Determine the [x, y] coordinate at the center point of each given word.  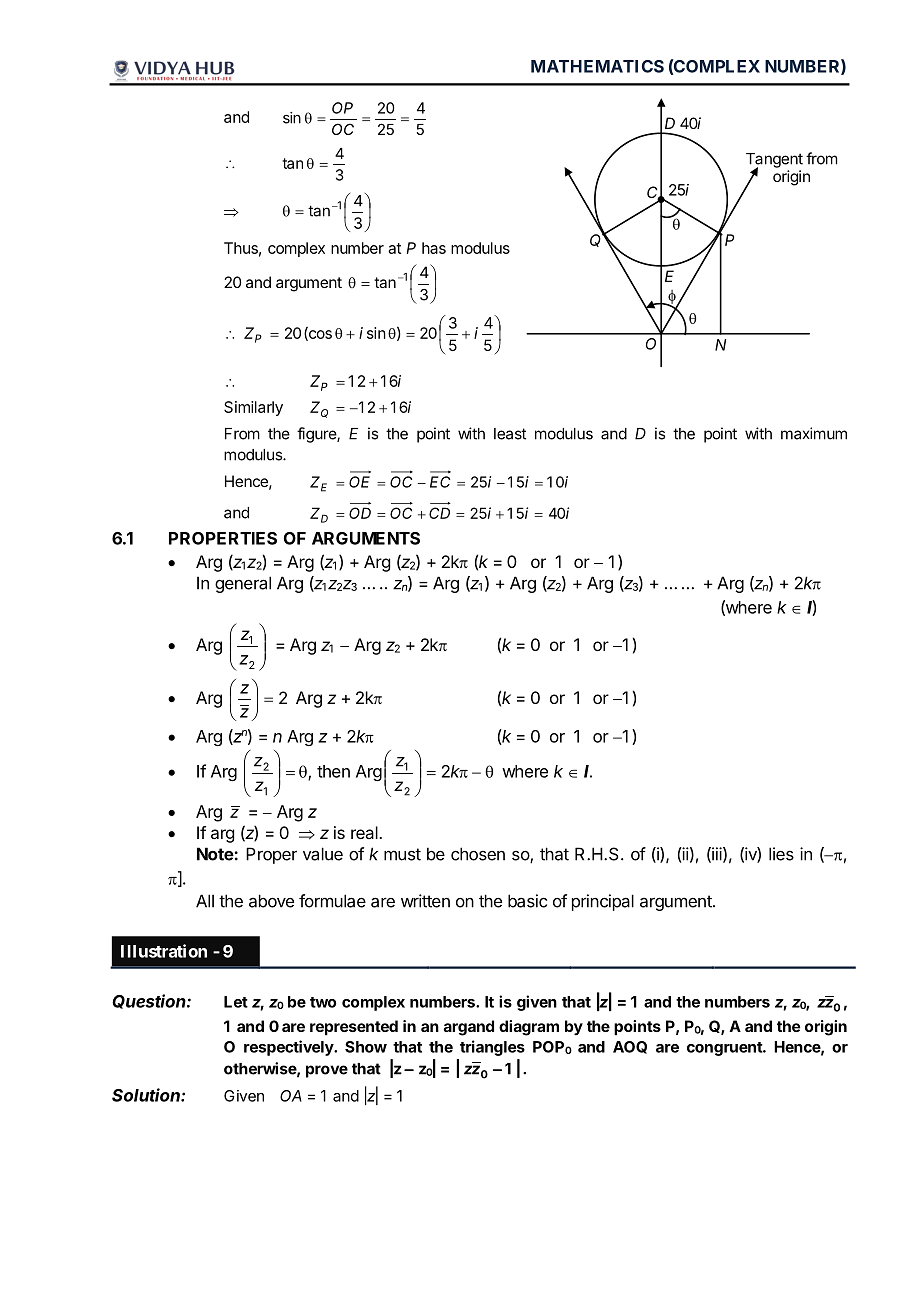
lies [781, 854]
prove [327, 1071]
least [510, 434]
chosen [478, 854]
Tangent [774, 161]
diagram [529, 1028]
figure [317, 435]
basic [527, 901]
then [333, 771]
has [434, 248]
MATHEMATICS [597, 66]
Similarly [253, 408]
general [243, 584]
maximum [814, 433]
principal [603, 902]
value [323, 854]
